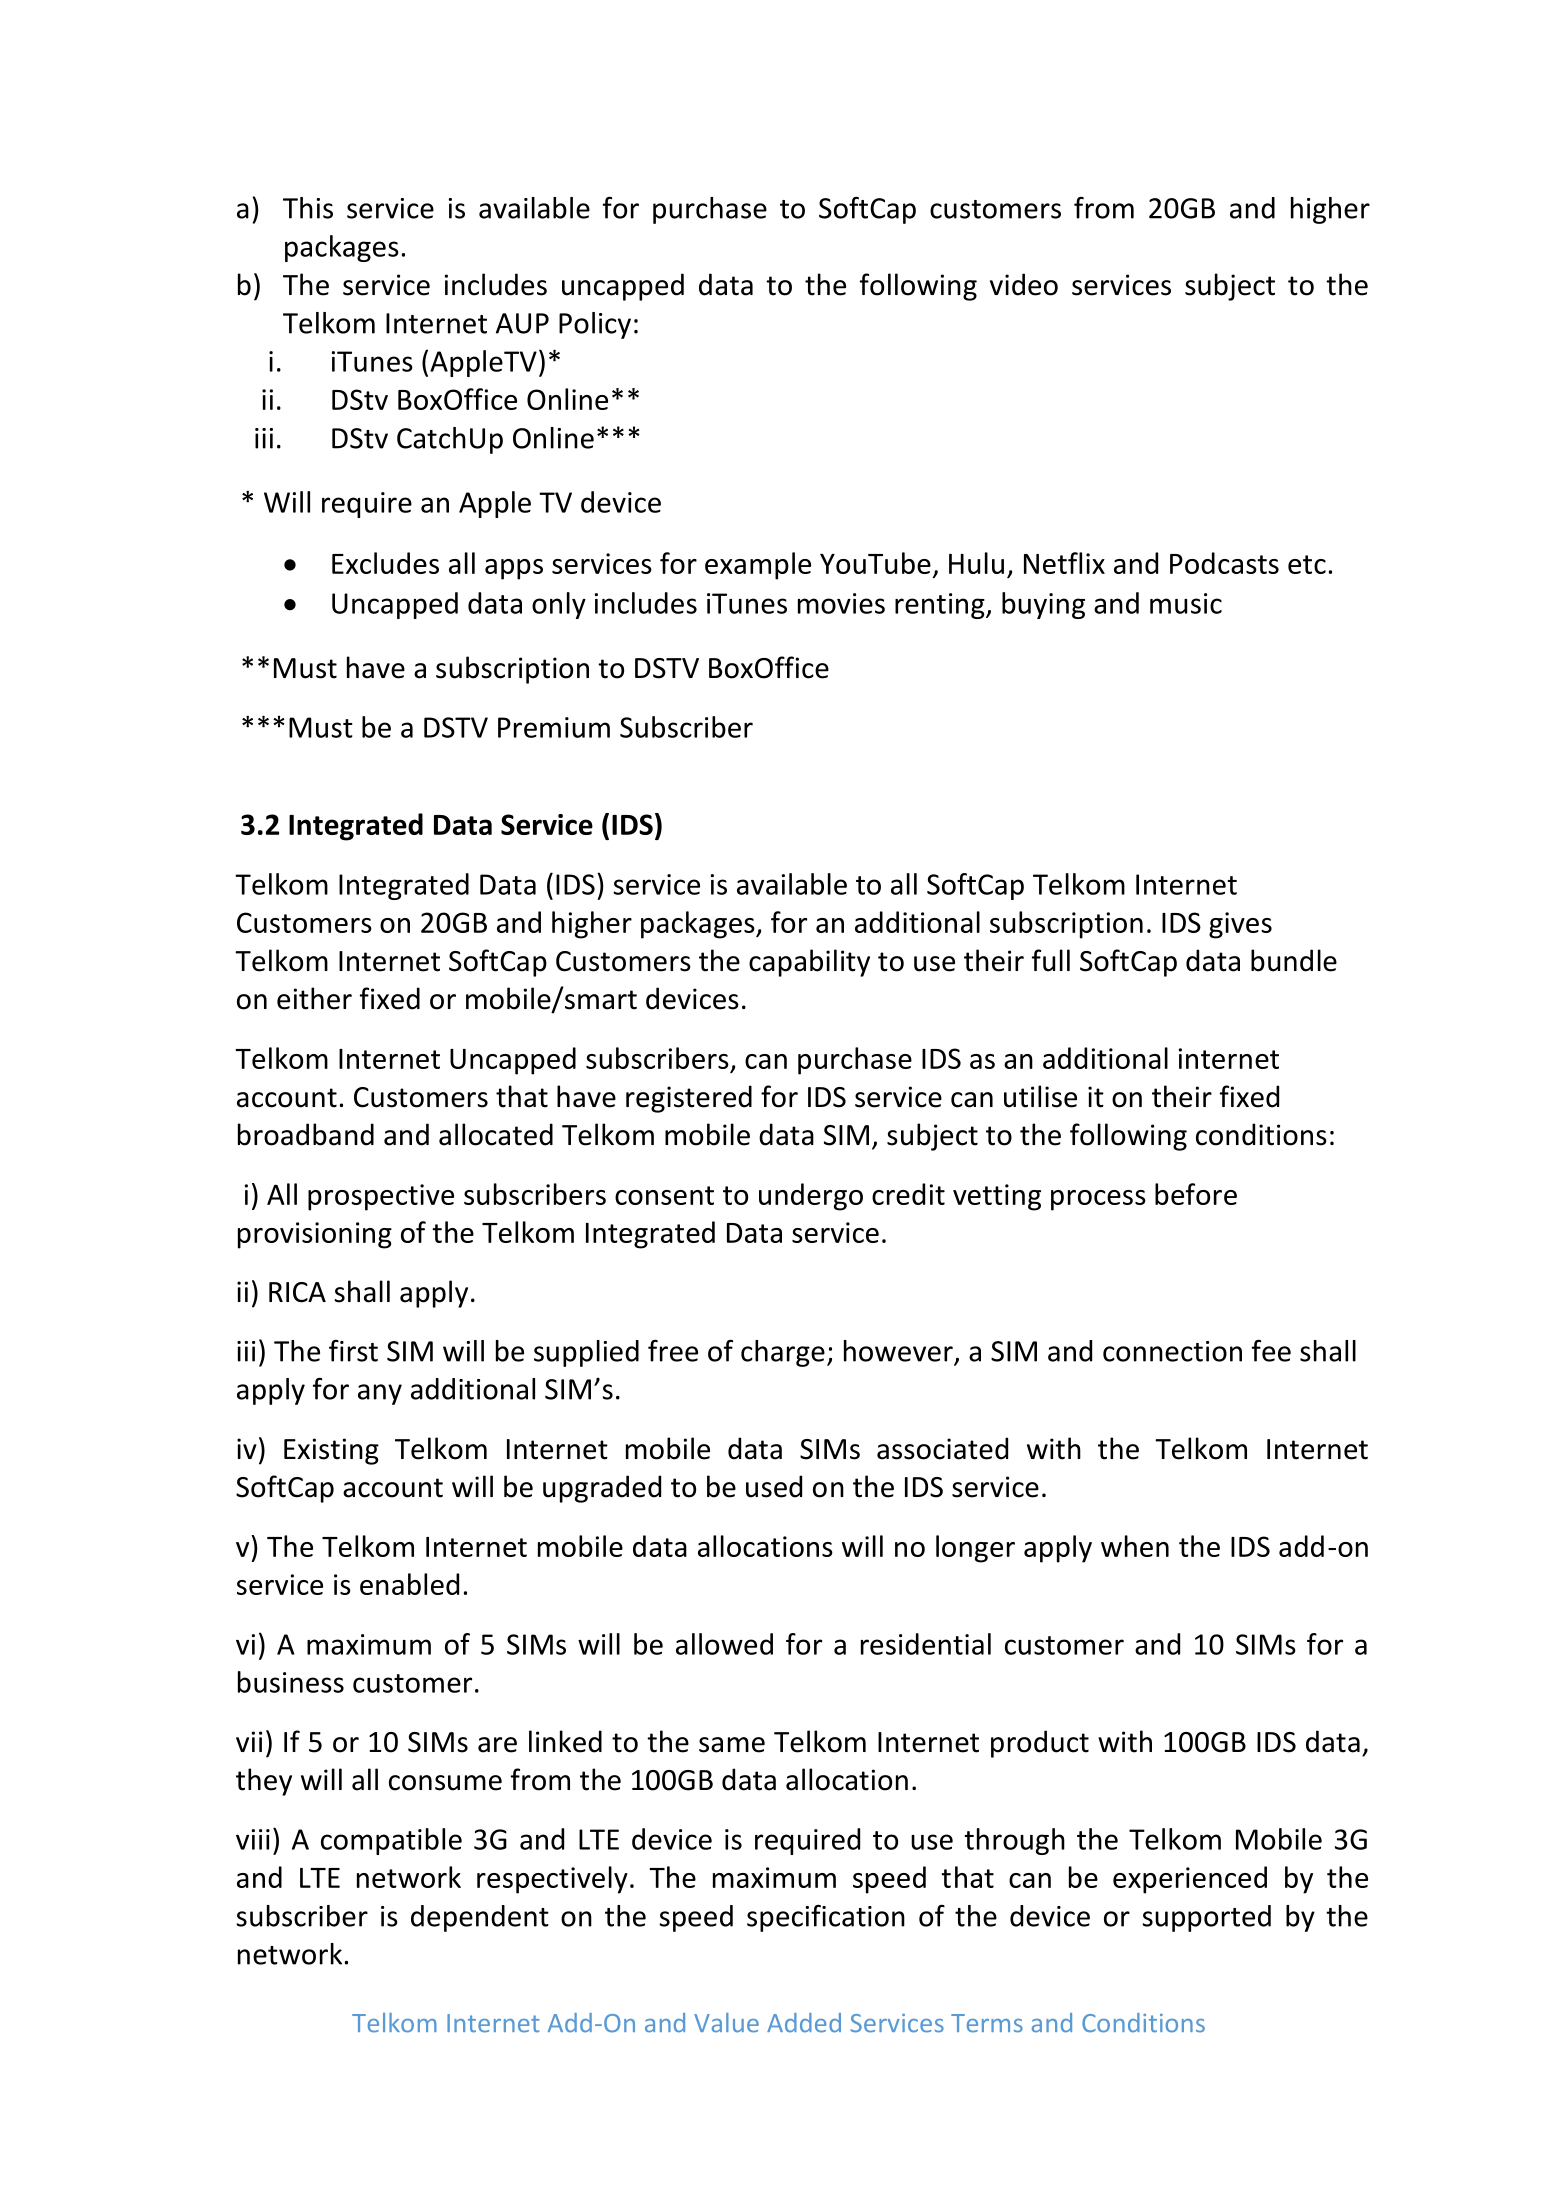 Image resolution: width=1558 pixels, height=2203 pixels. I want to click on capability, so click(809, 963).
